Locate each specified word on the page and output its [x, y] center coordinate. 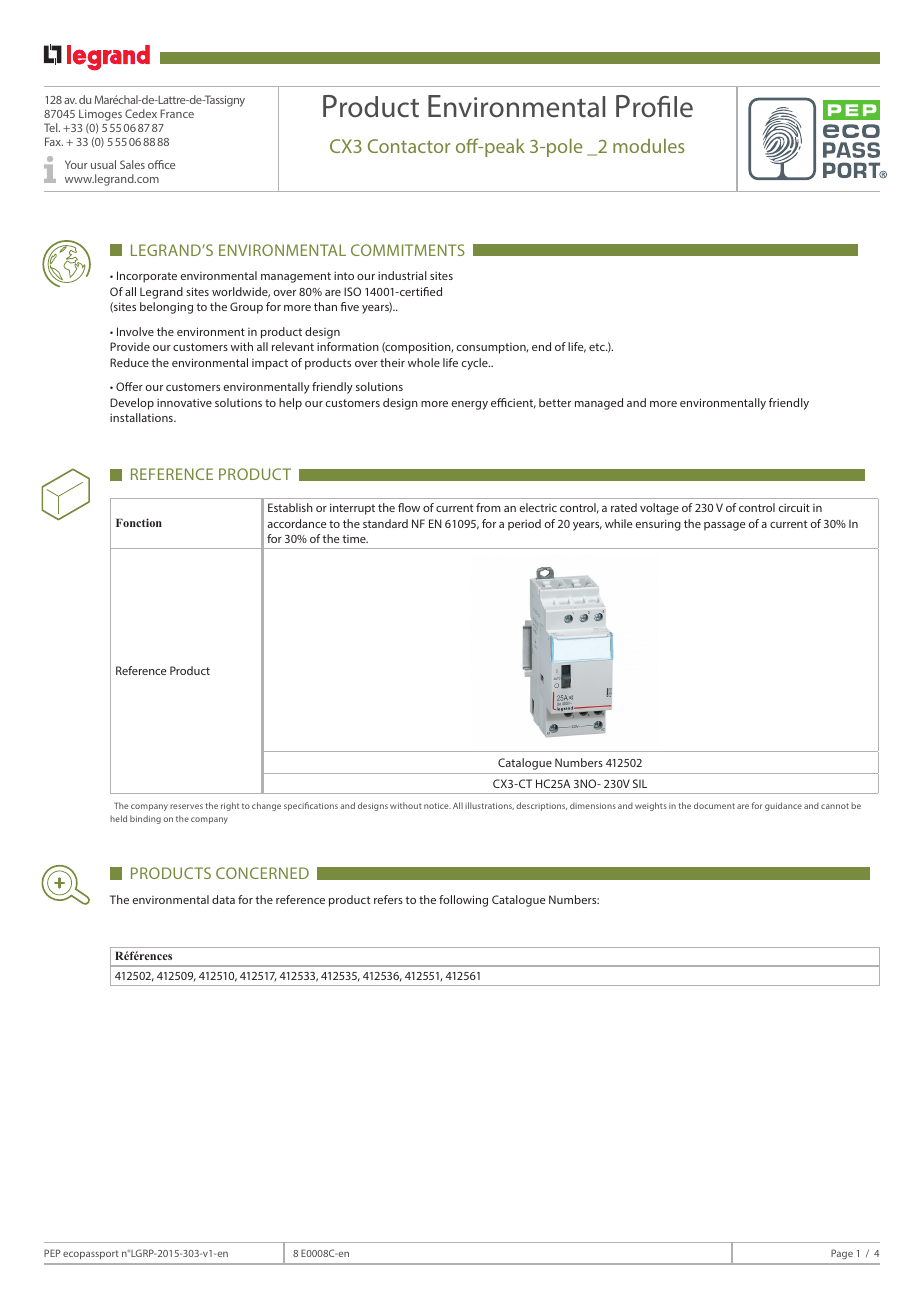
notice [437, 806]
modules [649, 145]
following [463, 901]
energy [470, 405]
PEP [52, 1253]
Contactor [409, 146]
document [714, 805]
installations [142, 417]
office [161, 164]
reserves [186, 806]
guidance [783, 806]
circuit [794, 507]
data [223, 899]
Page [842, 1254]
